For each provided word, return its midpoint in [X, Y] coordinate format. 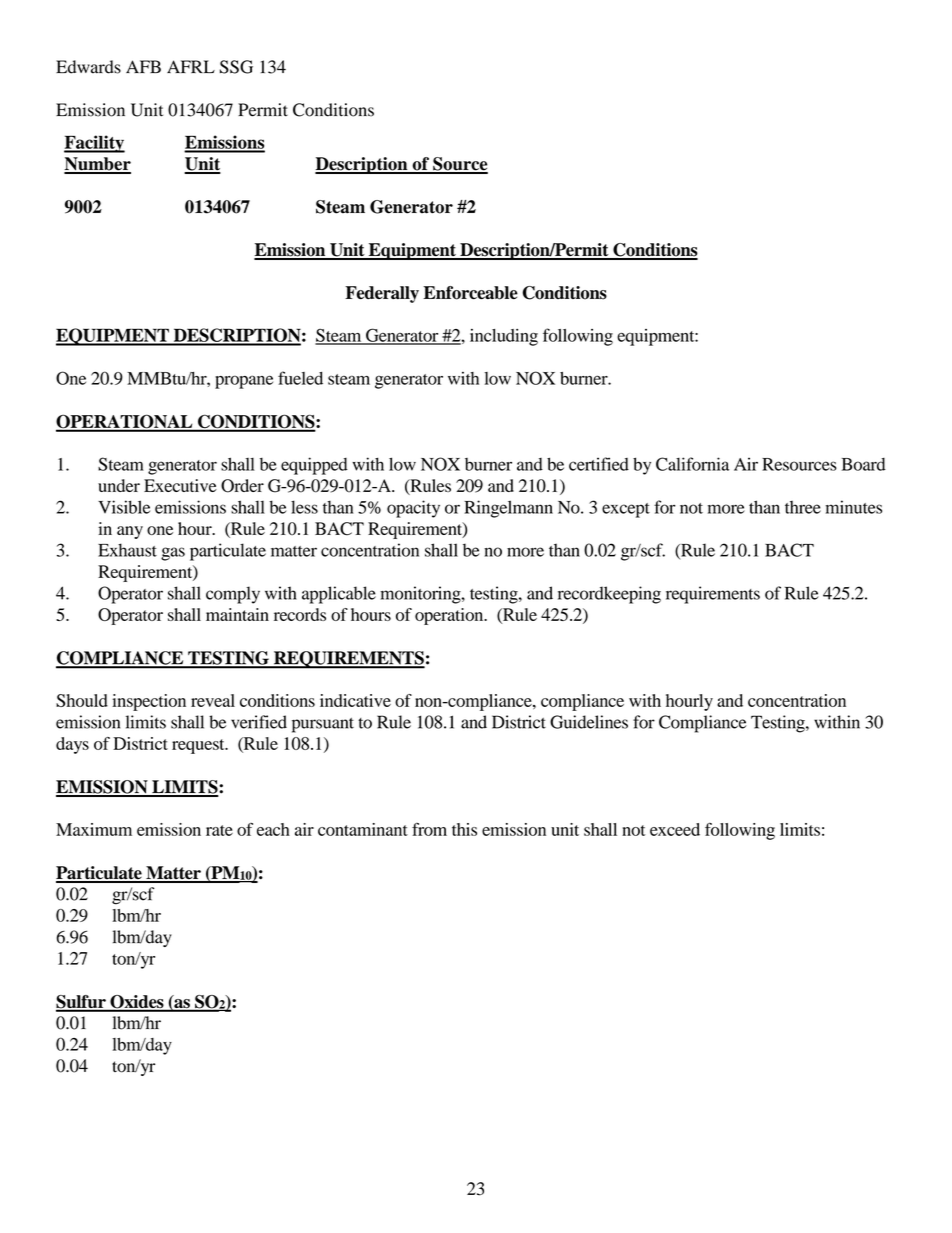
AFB [143, 66]
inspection [149, 702]
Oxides [137, 1003]
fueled [300, 378]
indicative [355, 700]
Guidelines [589, 722]
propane [244, 382]
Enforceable [470, 293]
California [692, 464]
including [504, 337]
